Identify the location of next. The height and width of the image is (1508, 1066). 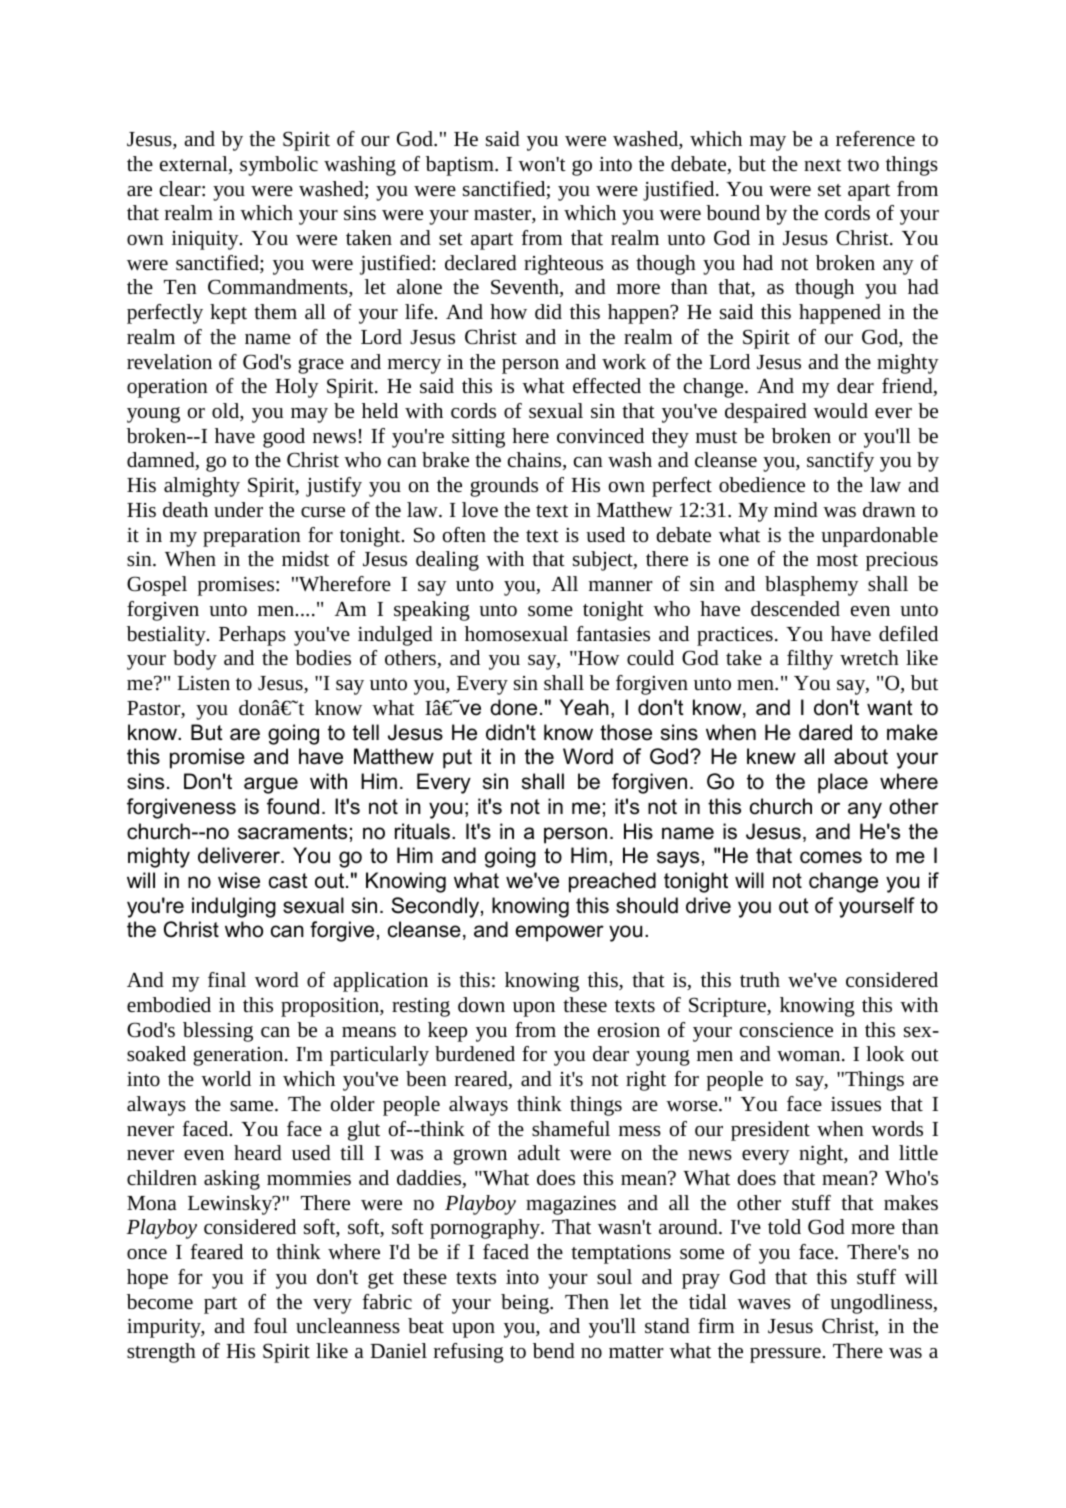
(822, 165).
